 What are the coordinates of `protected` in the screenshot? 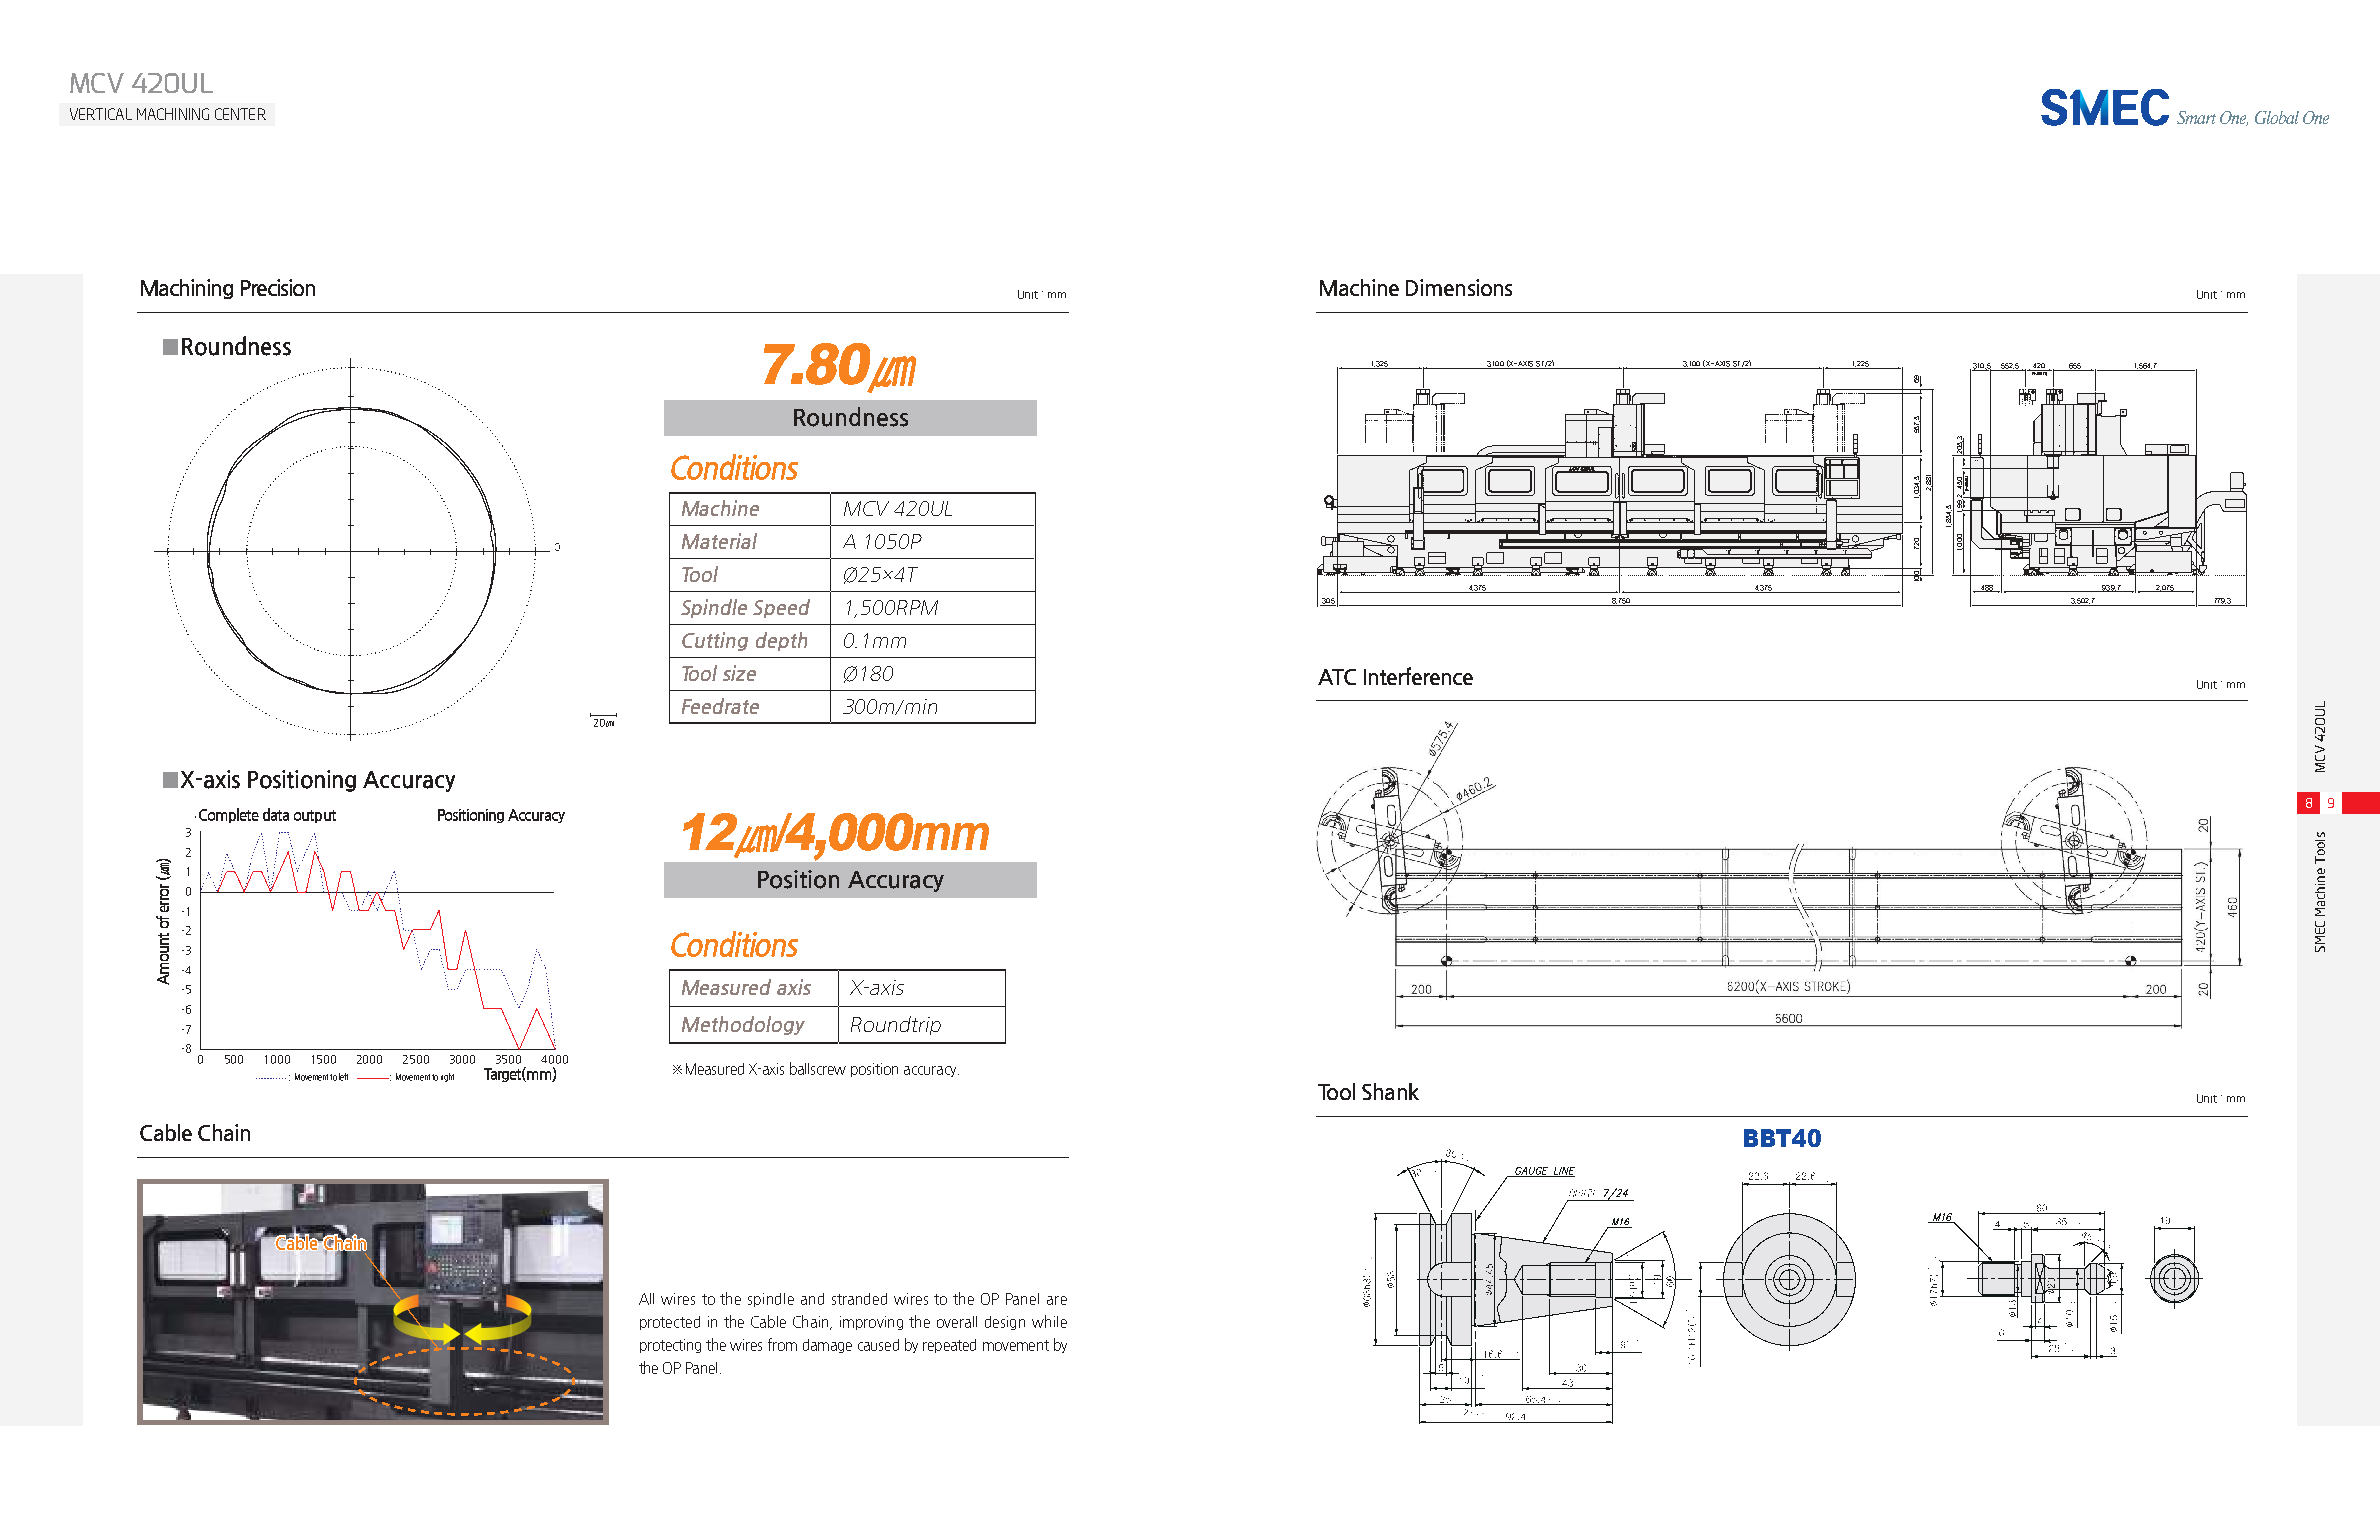 It's located at (670, 1323).
